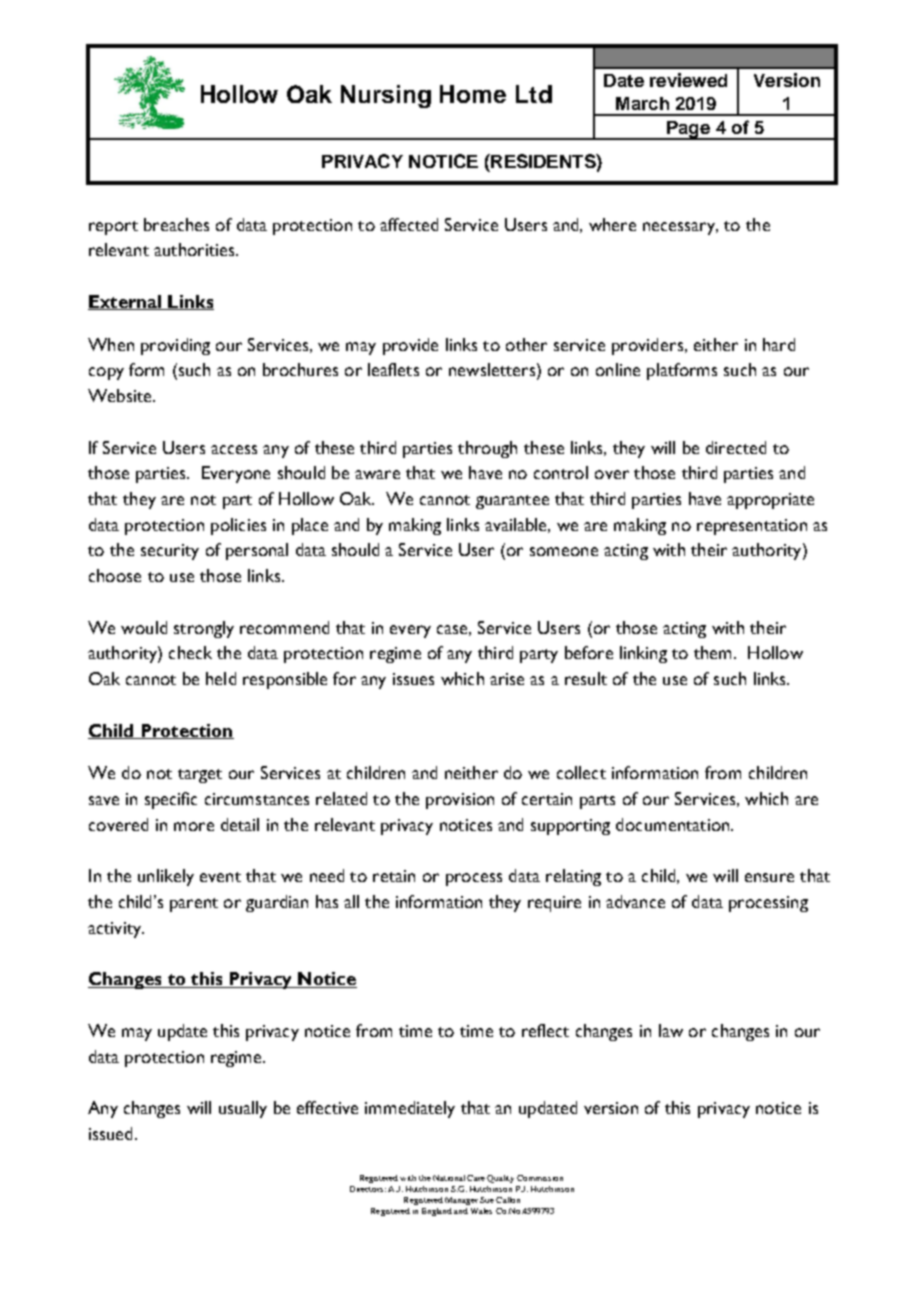  What do you see at coordinates (234, 449) in the document?
I see `access` at bounding box center [234, 449].
